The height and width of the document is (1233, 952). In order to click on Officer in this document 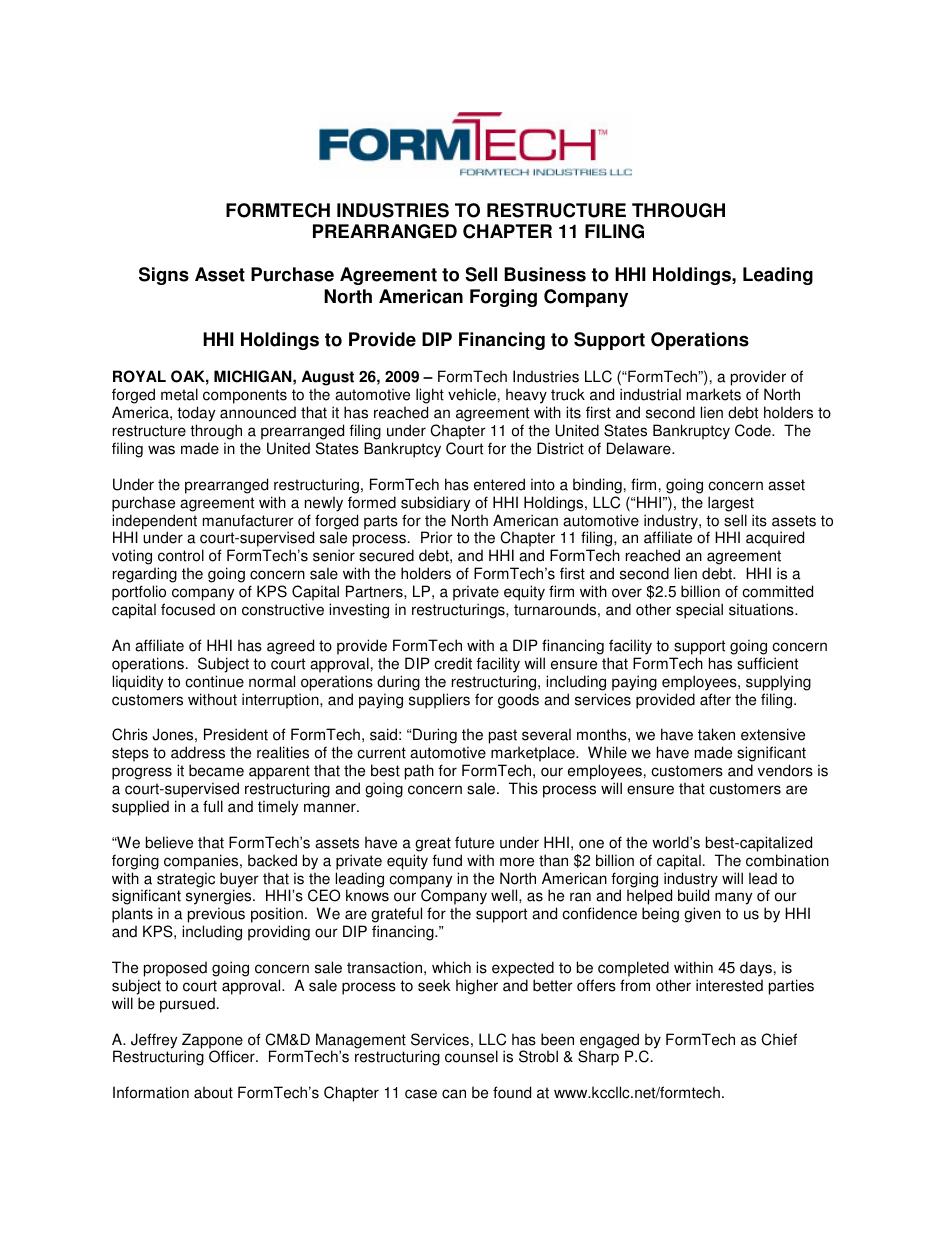, I will do `click(233, 1056)`.
